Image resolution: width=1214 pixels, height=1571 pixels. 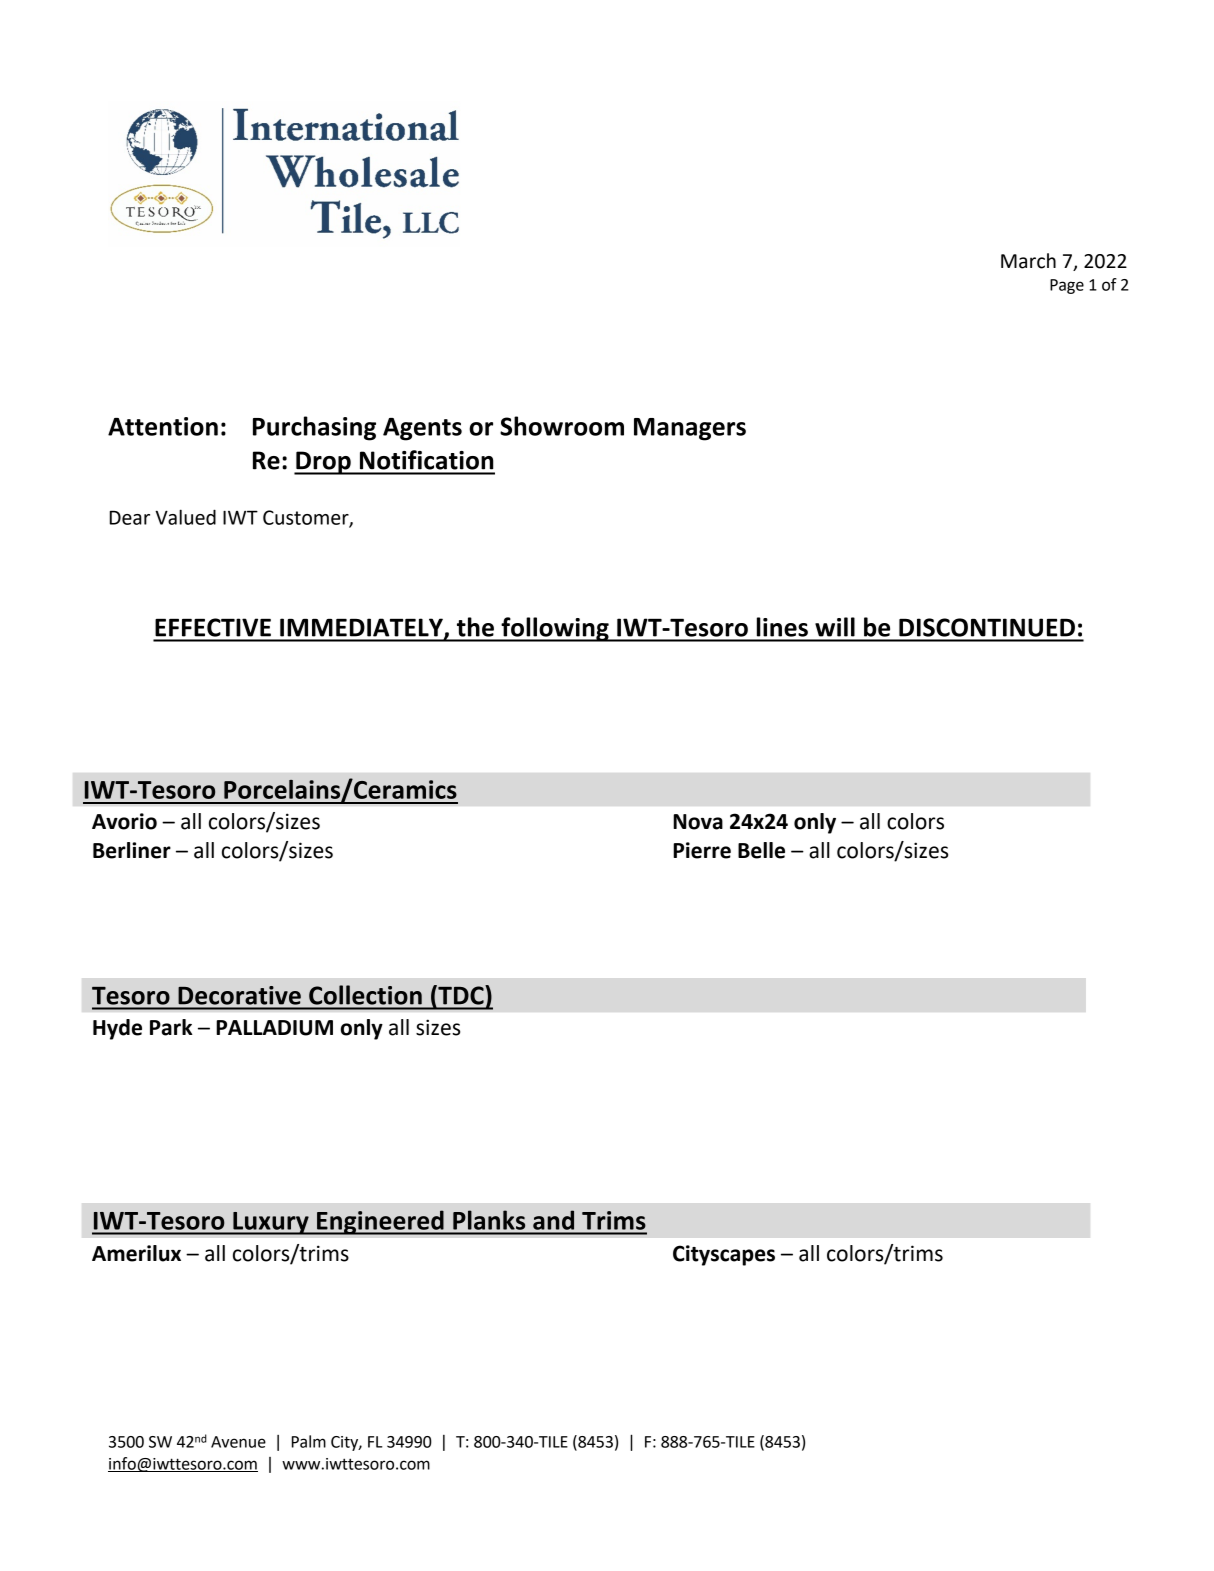 I want to click on Luxury, so click(x=271, y=1223).
